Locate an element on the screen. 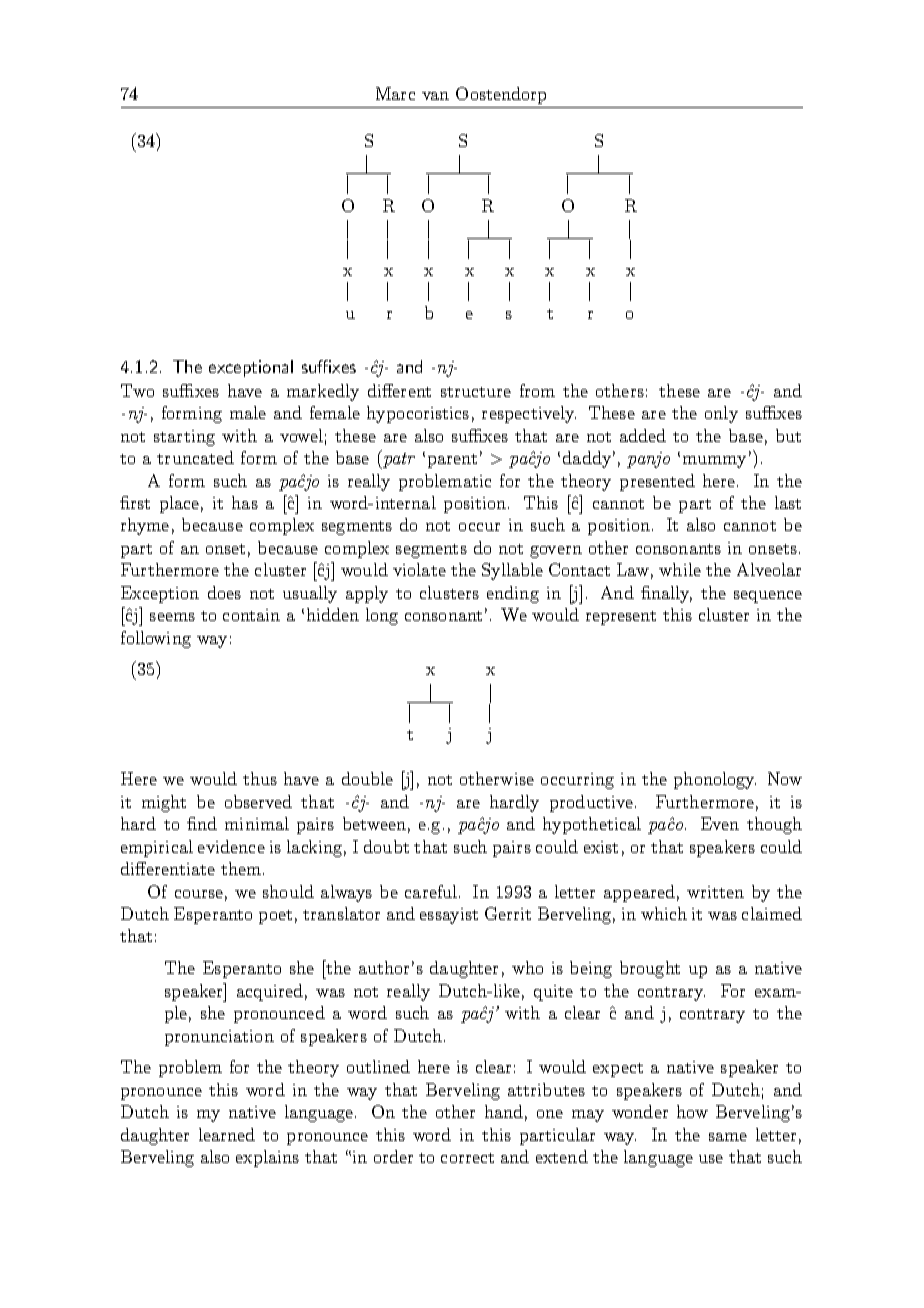  van is located at coordinates (435, 96).
